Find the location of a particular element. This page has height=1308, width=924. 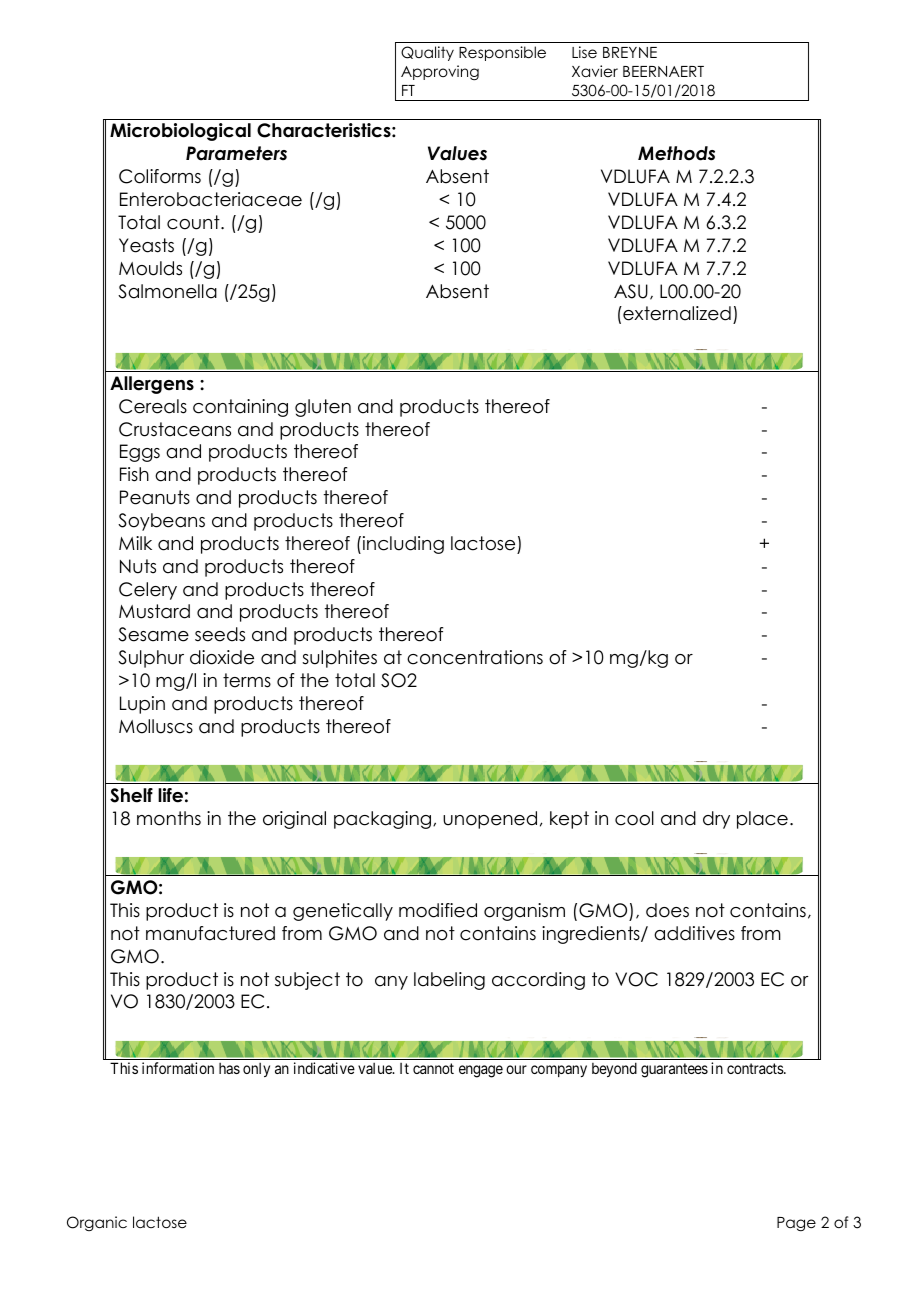

Methods is located at coordinates (676, 153).
